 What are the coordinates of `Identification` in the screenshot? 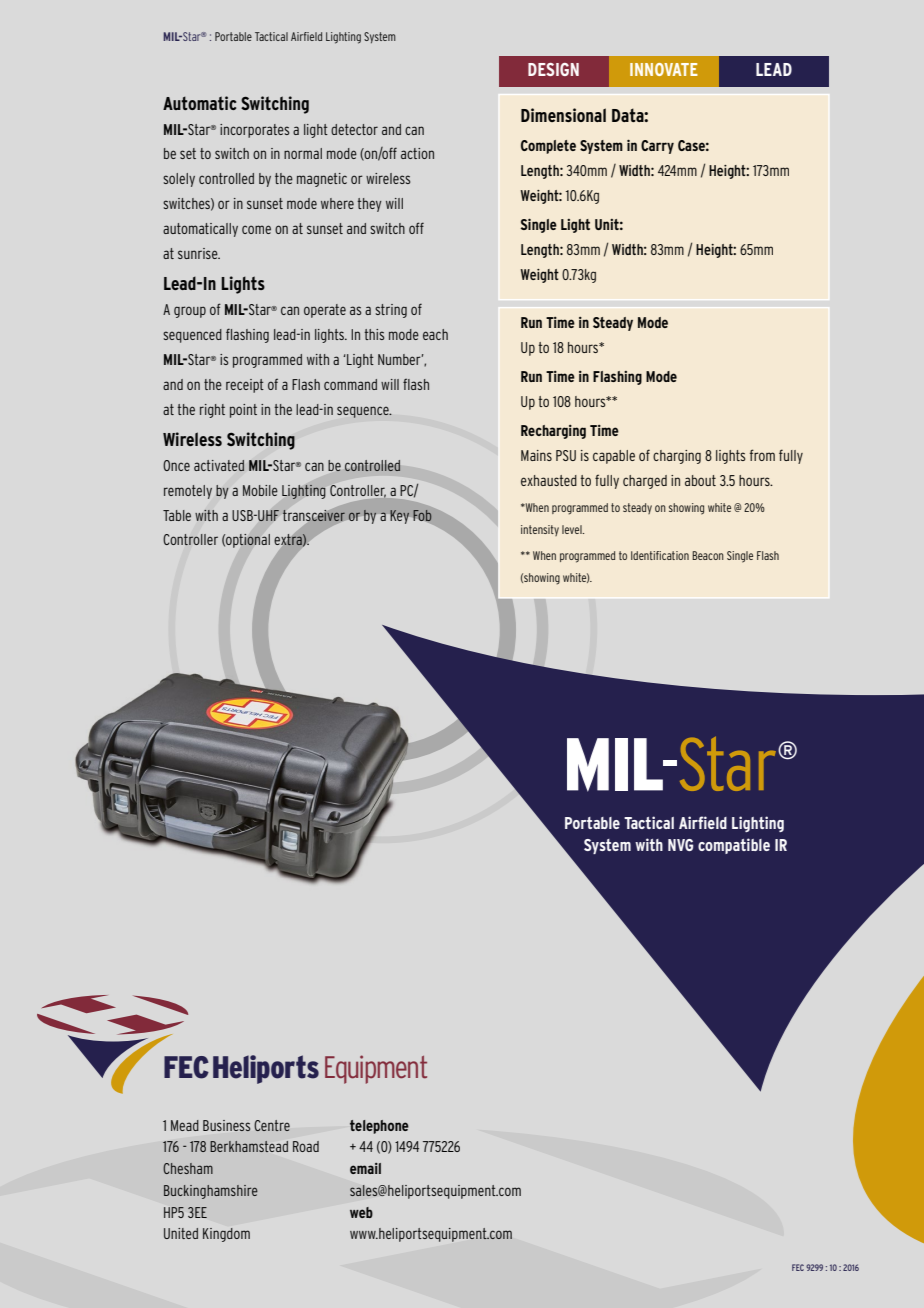 It's located at (660, 555).
